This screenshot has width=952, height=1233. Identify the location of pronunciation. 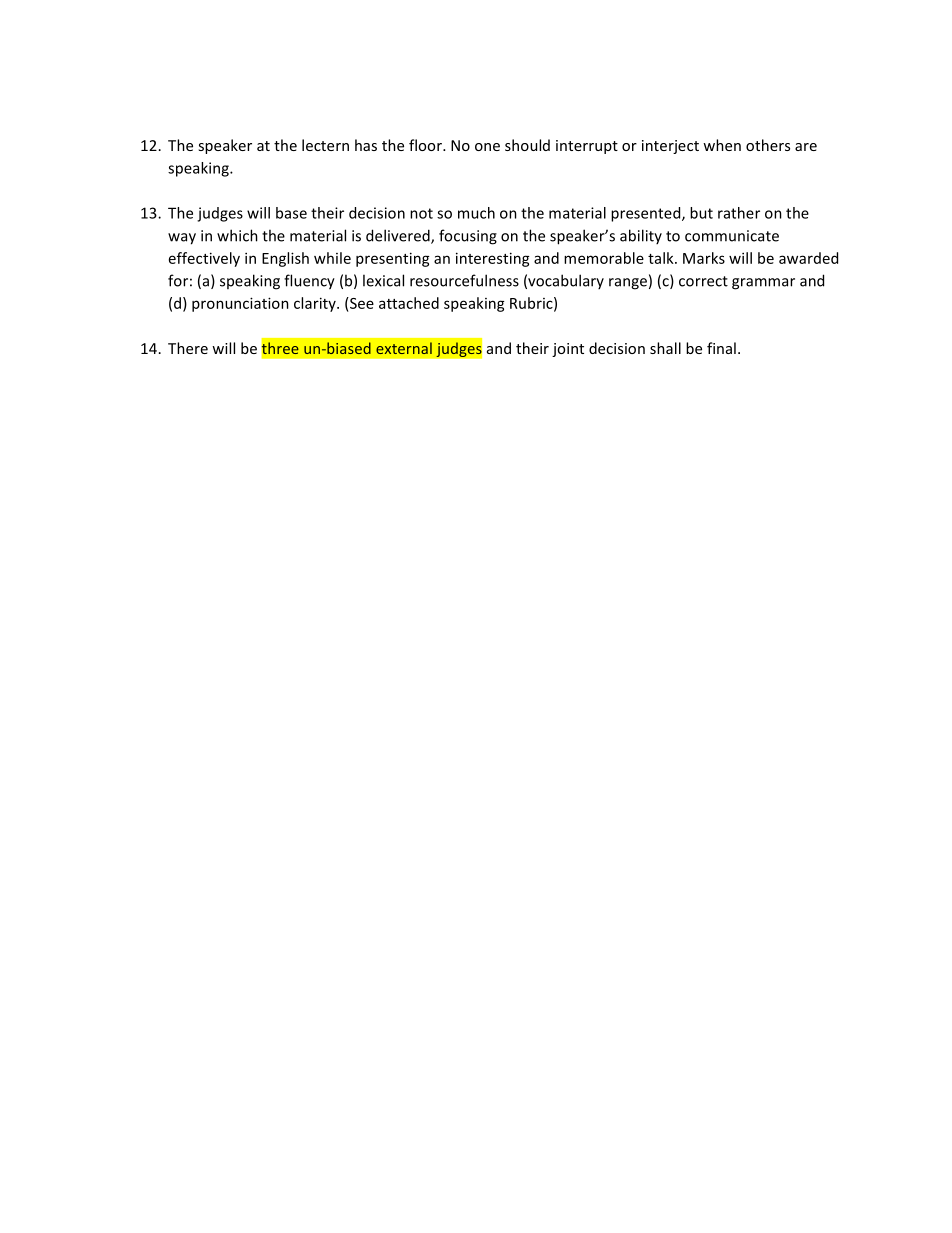
(240, 304).
